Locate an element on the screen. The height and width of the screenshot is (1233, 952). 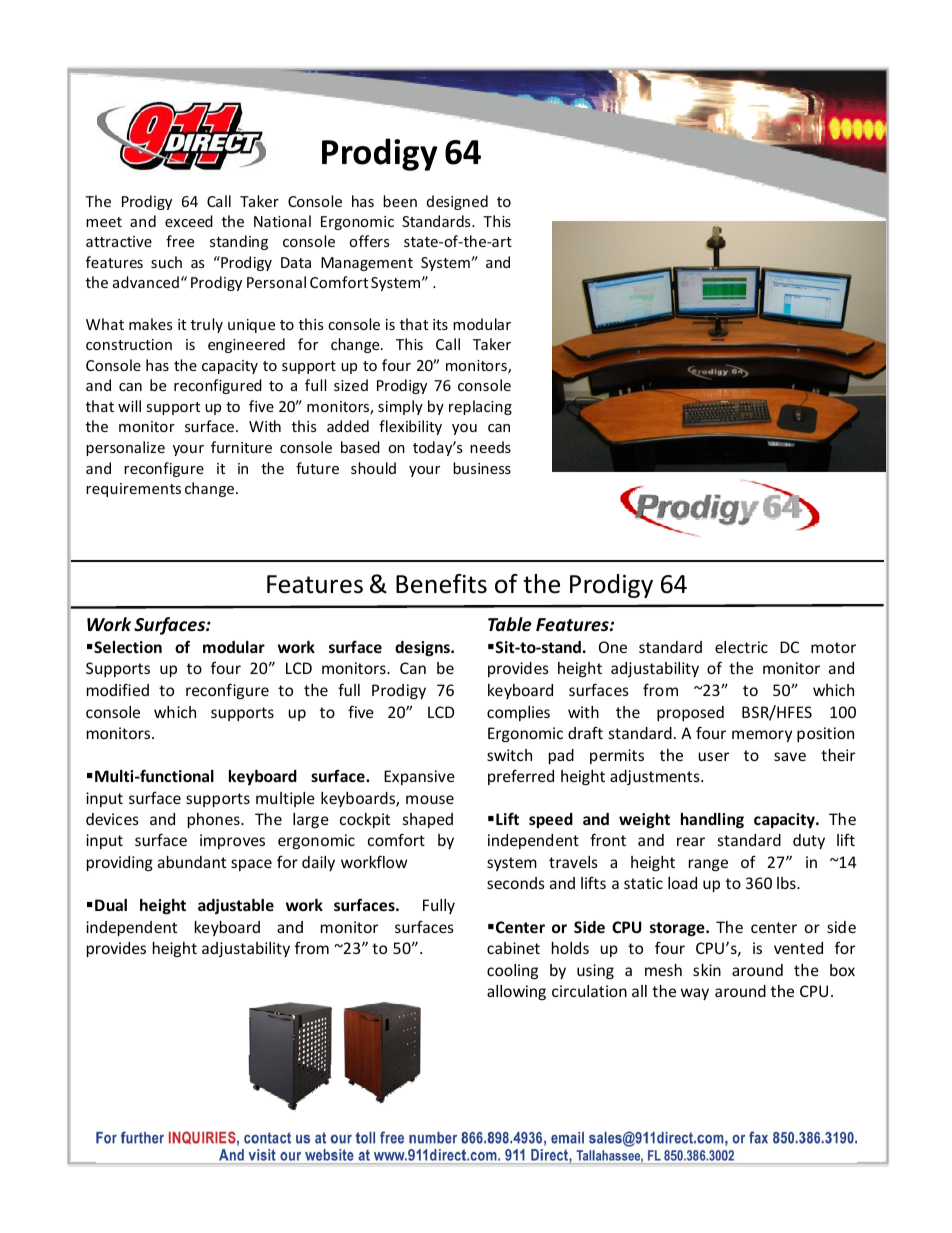
designed is located at coordinates (457, 202).
